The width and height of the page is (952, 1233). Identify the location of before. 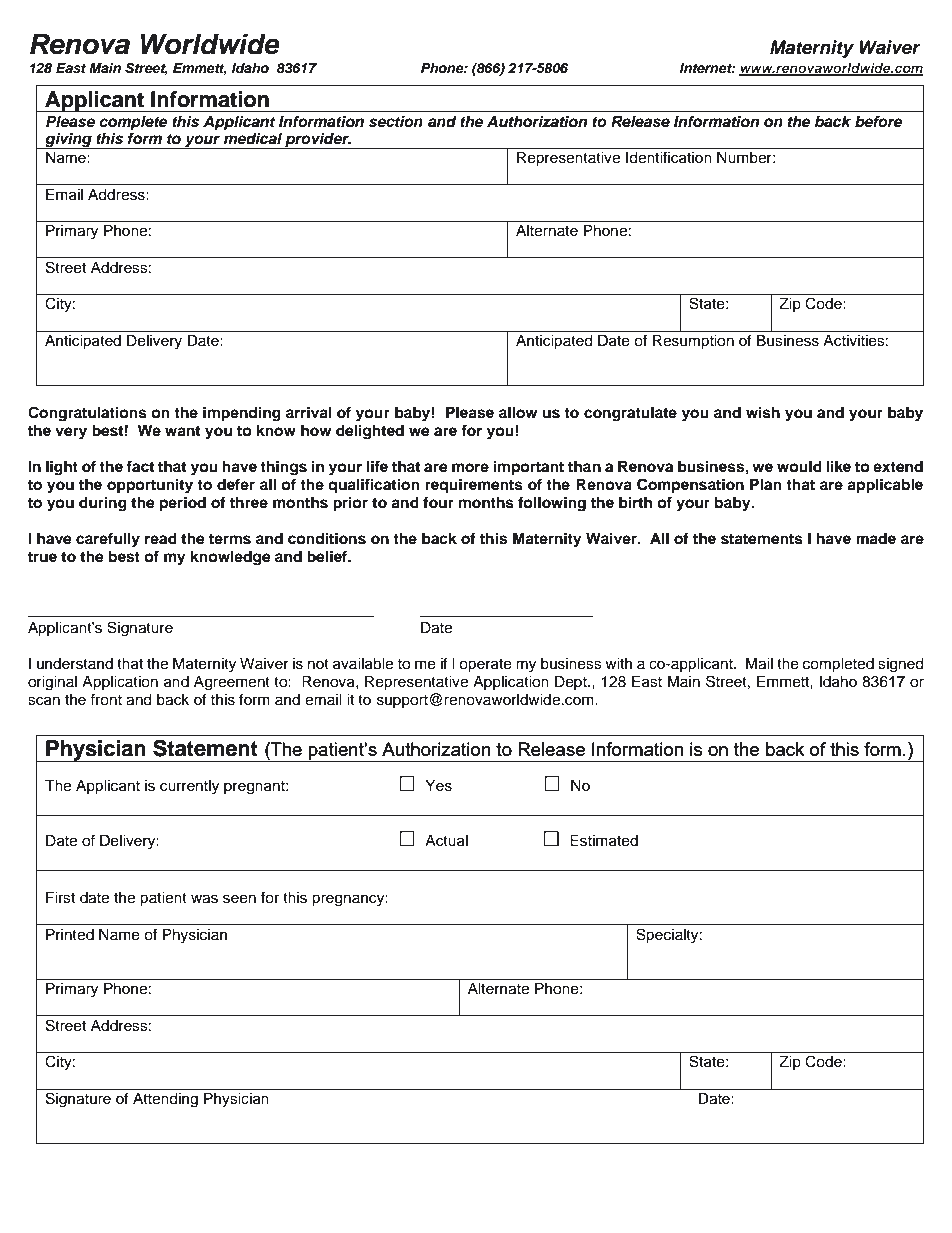
(879, 121).
